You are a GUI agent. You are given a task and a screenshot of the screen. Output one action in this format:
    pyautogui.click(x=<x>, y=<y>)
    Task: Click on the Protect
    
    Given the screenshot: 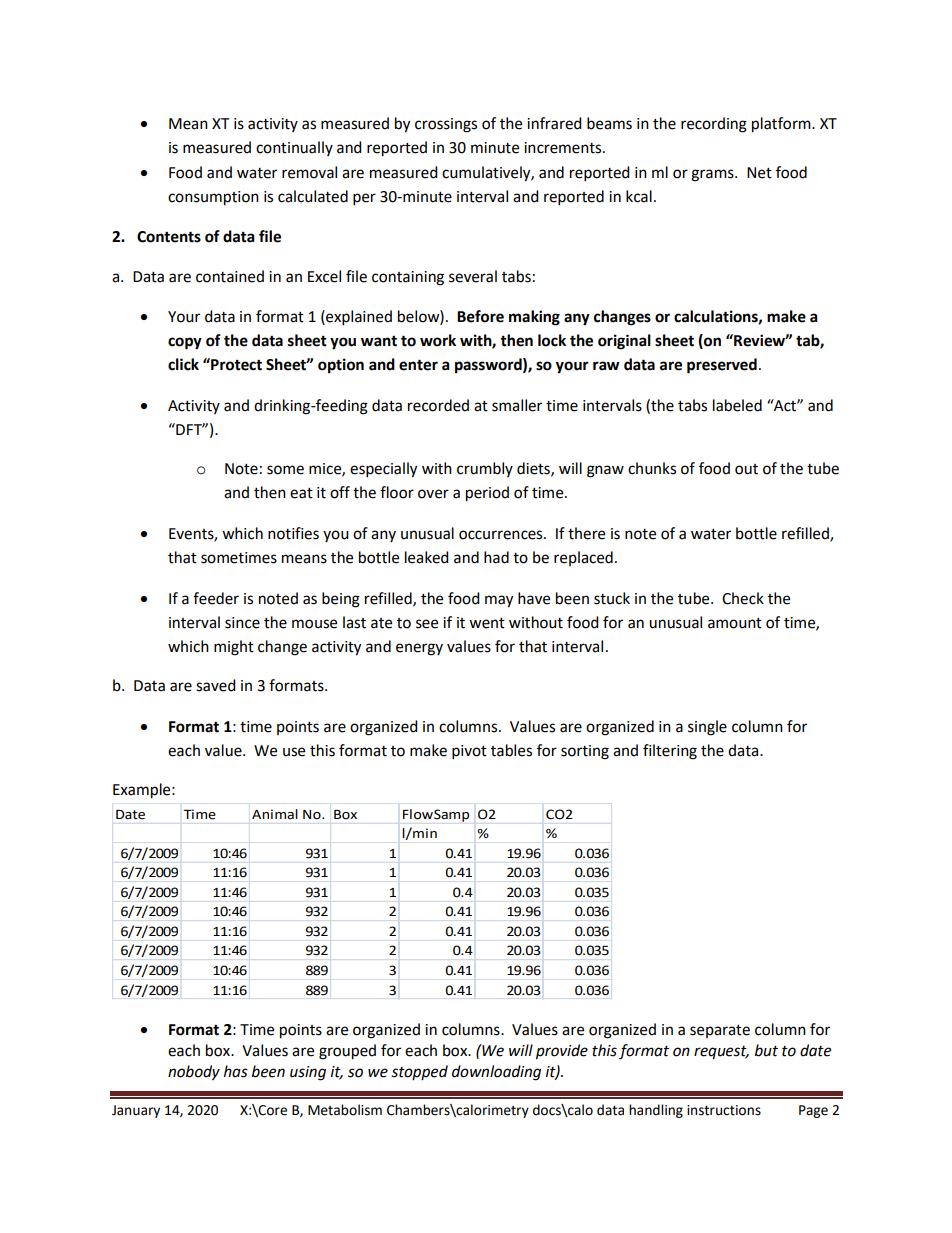 What is the action you would take?
    pyautogui.click(x=235, y=364)
